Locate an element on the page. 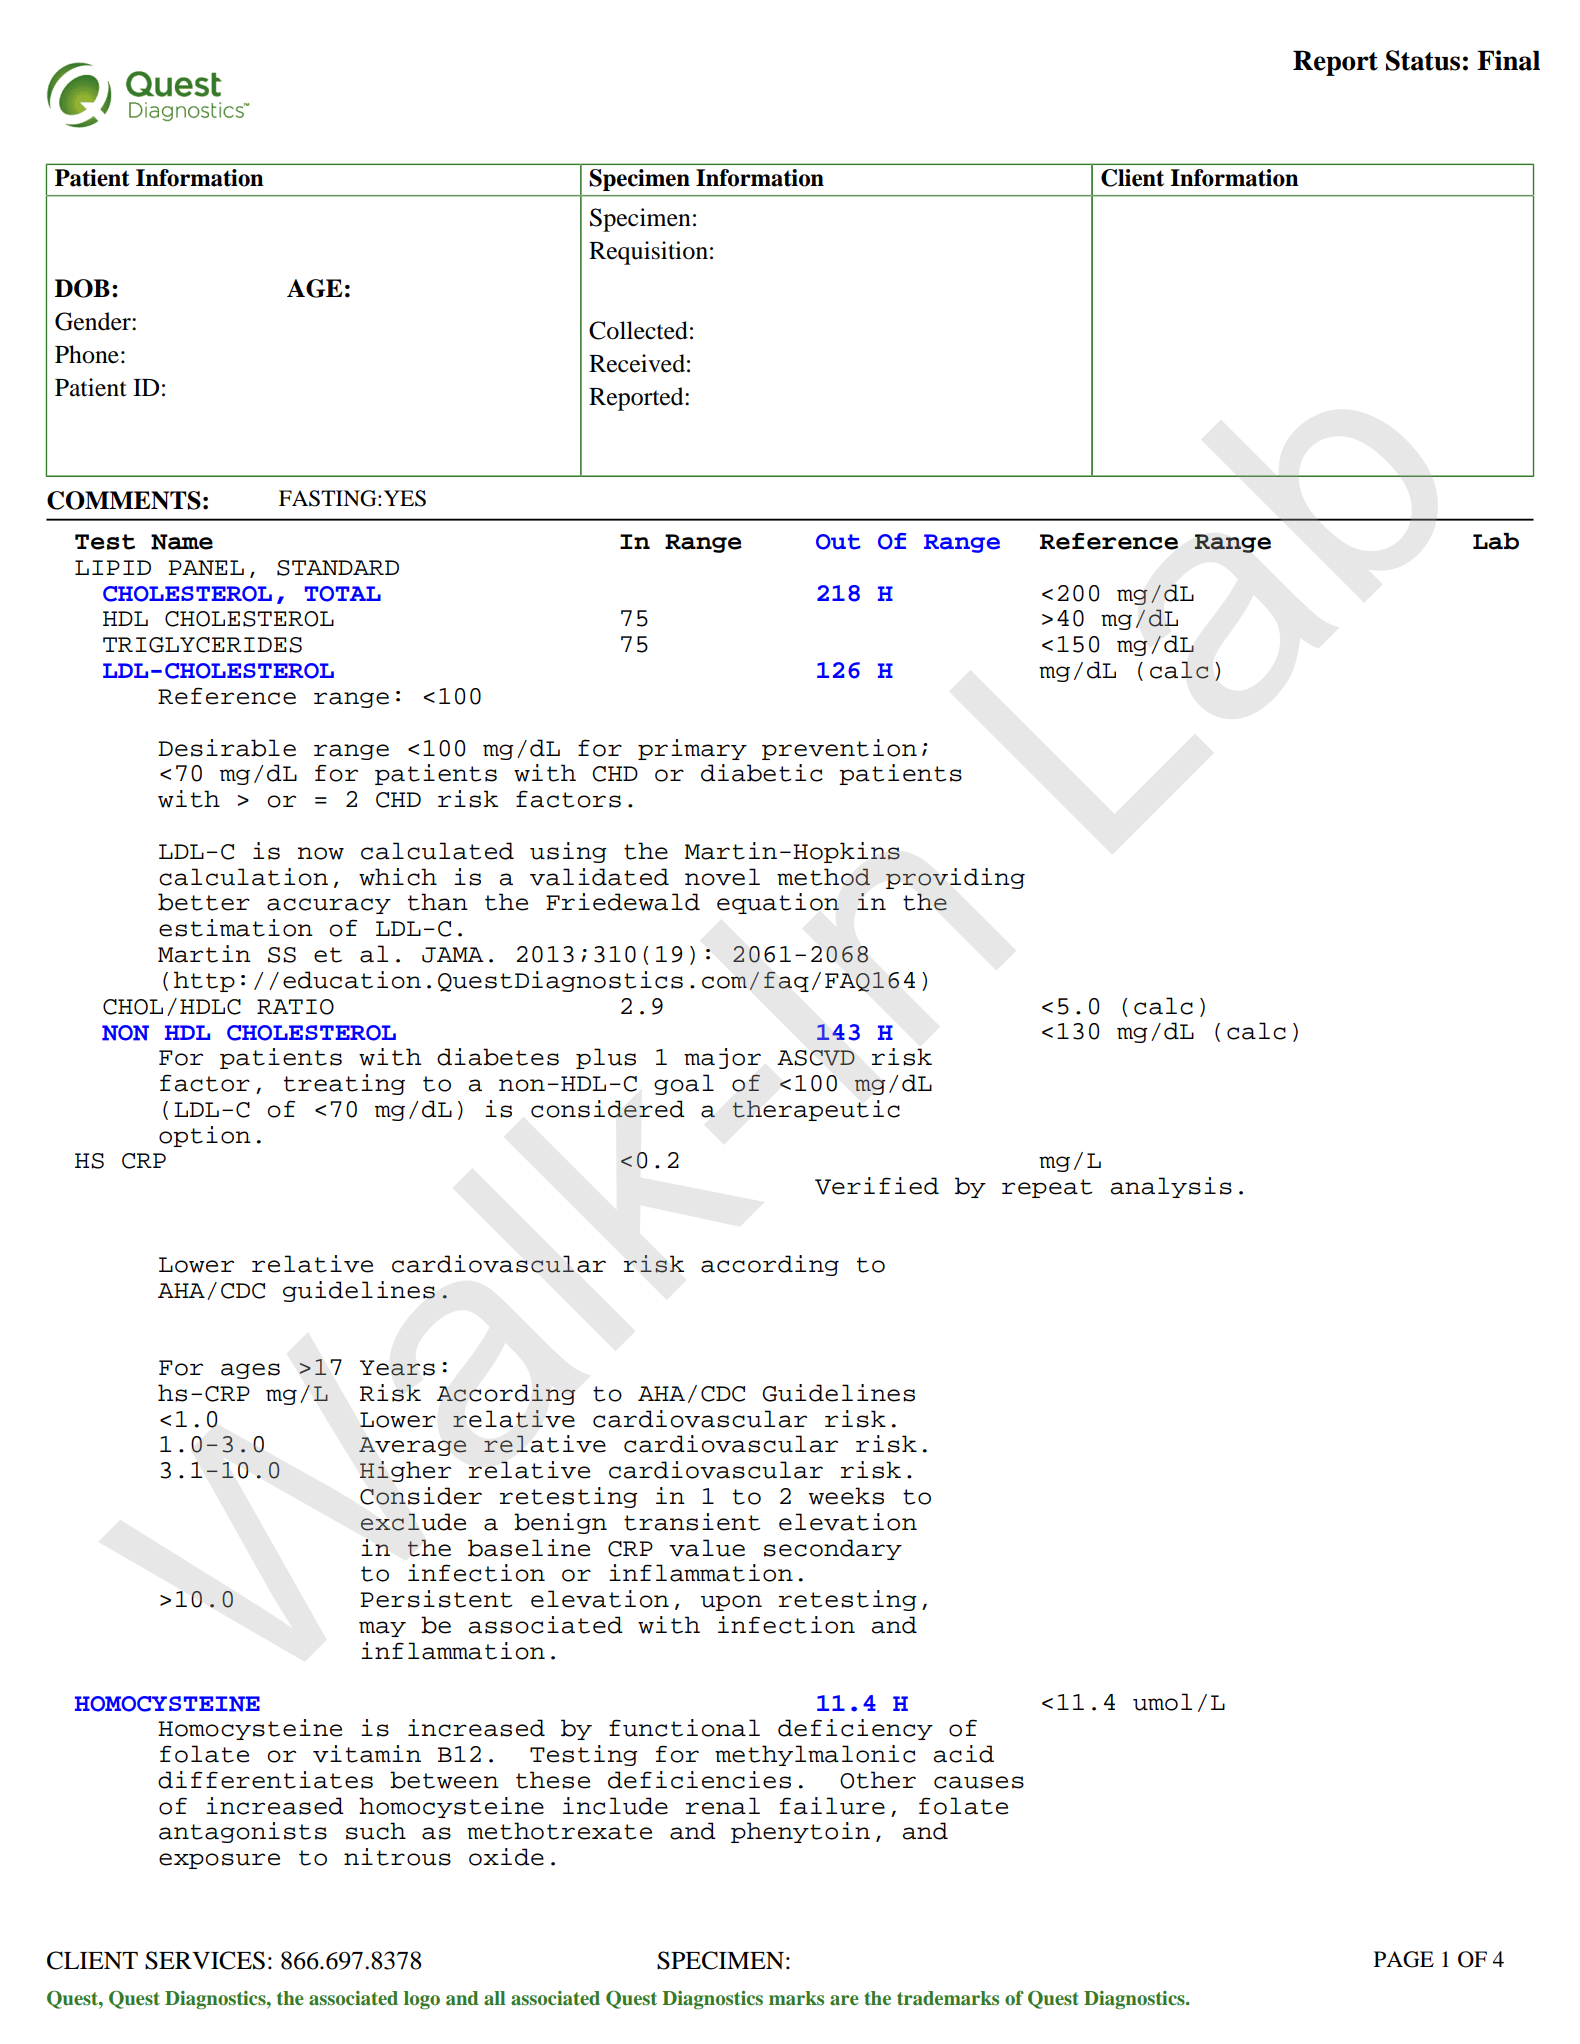  analysis is located at coordinates (1171, 1187).
